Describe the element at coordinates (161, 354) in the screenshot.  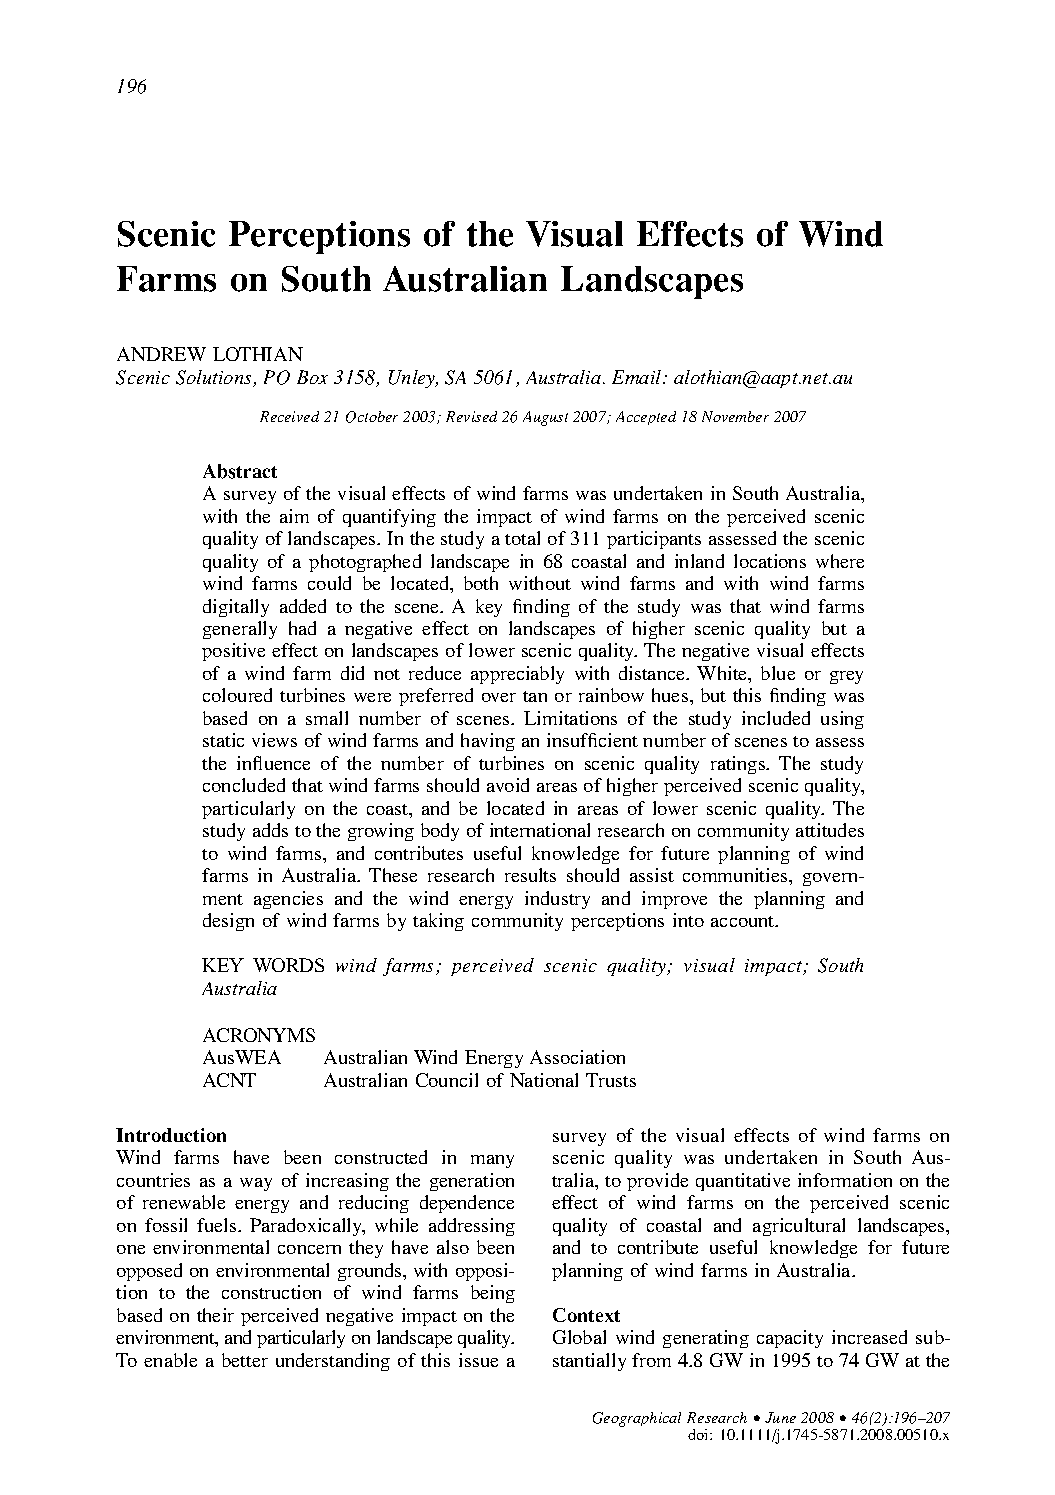
I see `ANDREW` at that location.
